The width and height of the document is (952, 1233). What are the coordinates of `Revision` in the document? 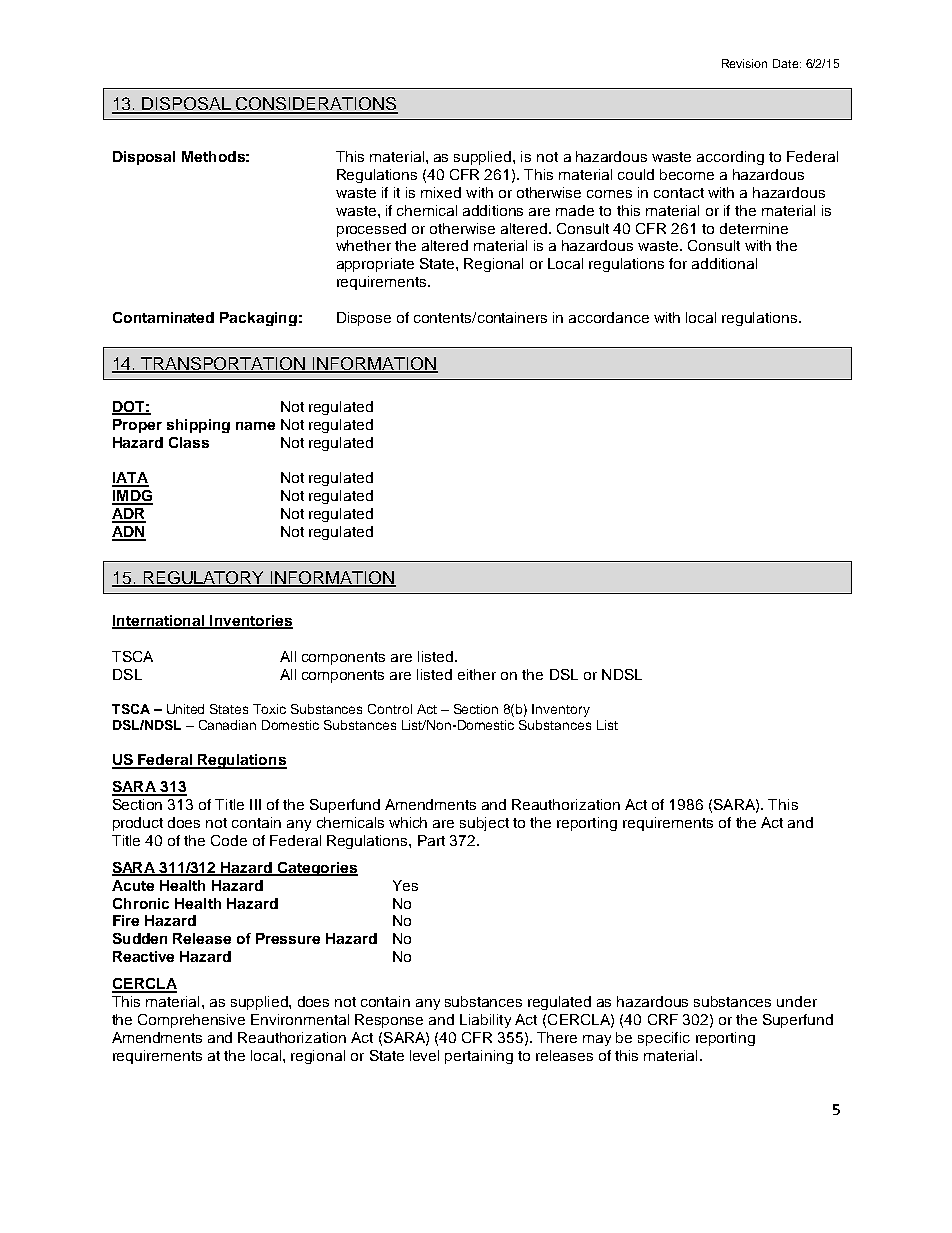 It's located at (744, 63).
